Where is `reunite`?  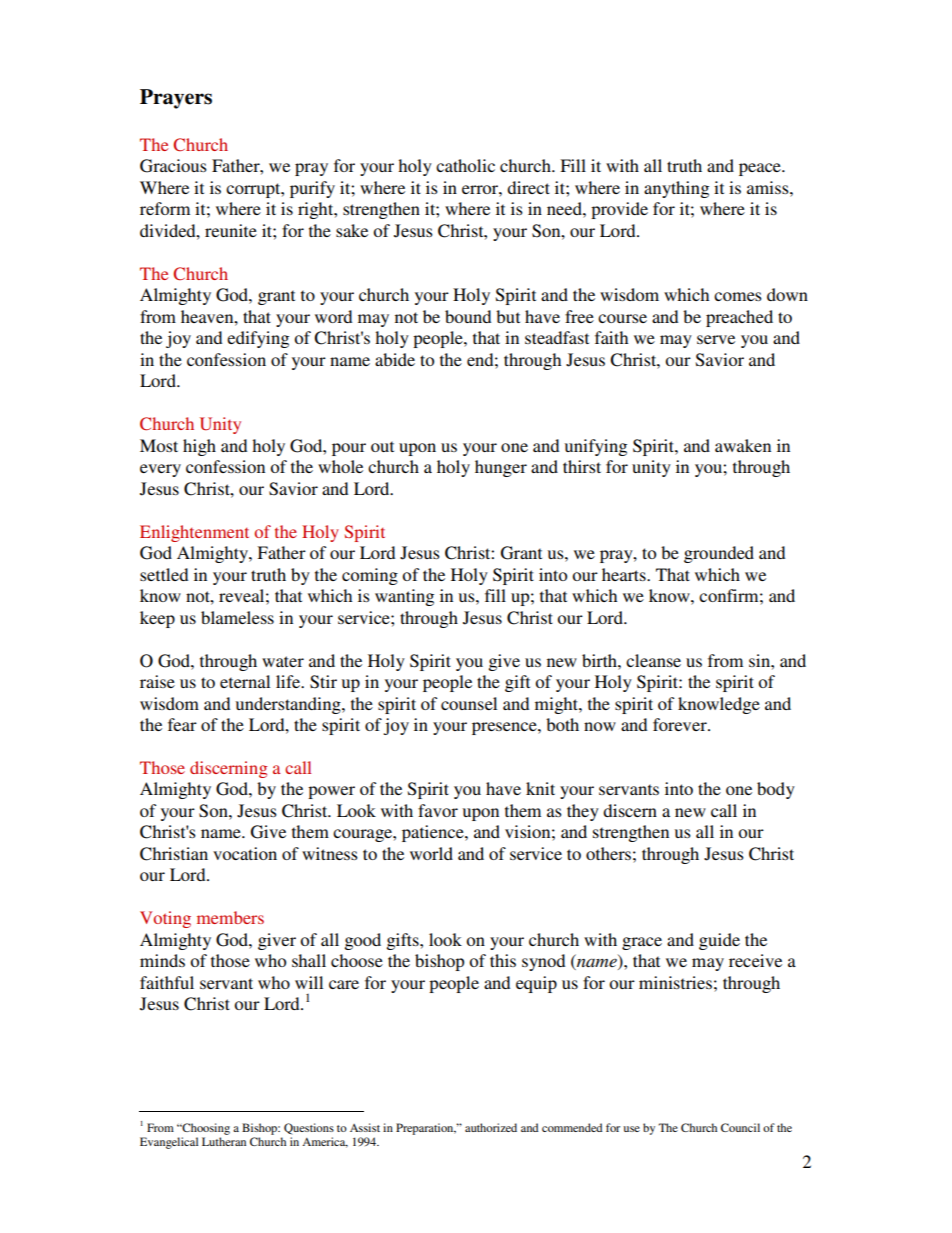
reunite is located at coordinates (231, 230).
